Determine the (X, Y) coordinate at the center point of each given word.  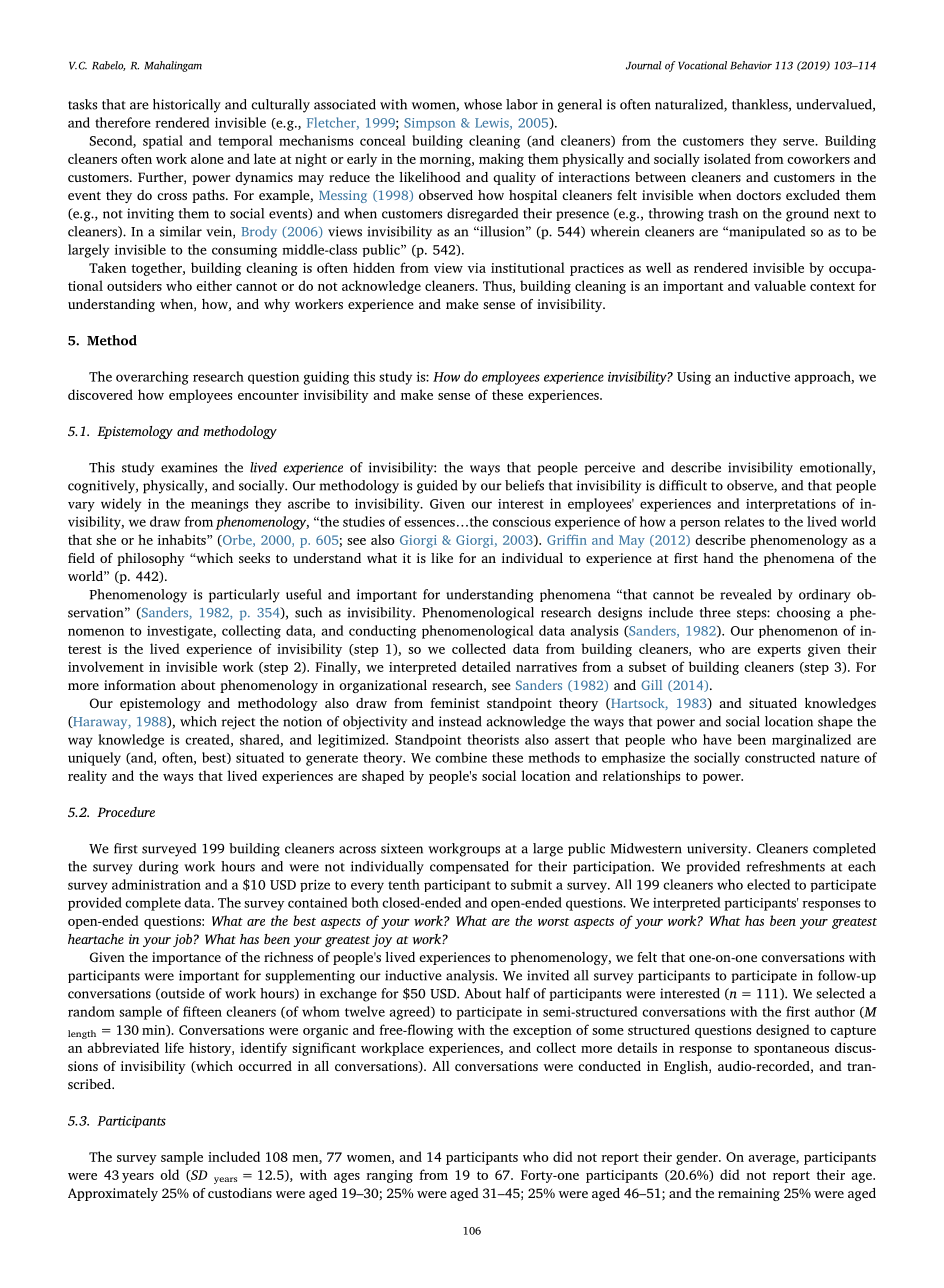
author (835, 1011)
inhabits (183, 539)
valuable (780, 285)
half (518, 993)
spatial (163, 142)
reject (238, 723)
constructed (780, 757)
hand (718, 558)
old (169, 1174)
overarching (152, 378)
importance (186, 958)
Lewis (493, 124)
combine (461, 757)
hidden (374, 267)
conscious (521, 522)
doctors (758, 195)
